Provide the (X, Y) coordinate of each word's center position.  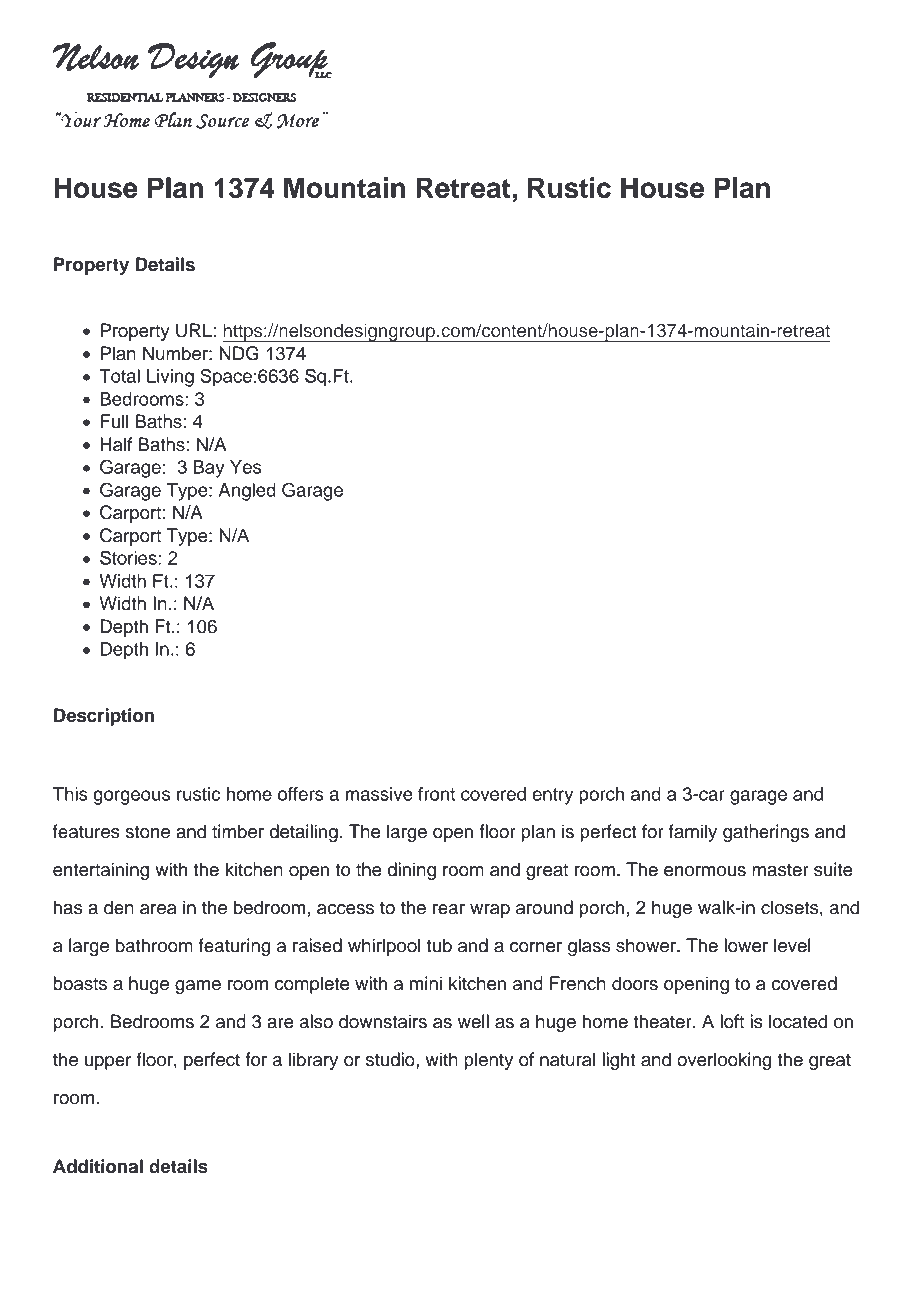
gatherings (766, 833)
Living (170, 378)
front (436, 794)
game (198, 987)
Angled (247, 492)
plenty (488, 1061)
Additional (98, 1166)
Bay (209, 469)
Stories (129, 557)
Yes (245, 467)
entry (552, 796)
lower (746, 945)
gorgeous (131, 797)
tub (439, 945)
